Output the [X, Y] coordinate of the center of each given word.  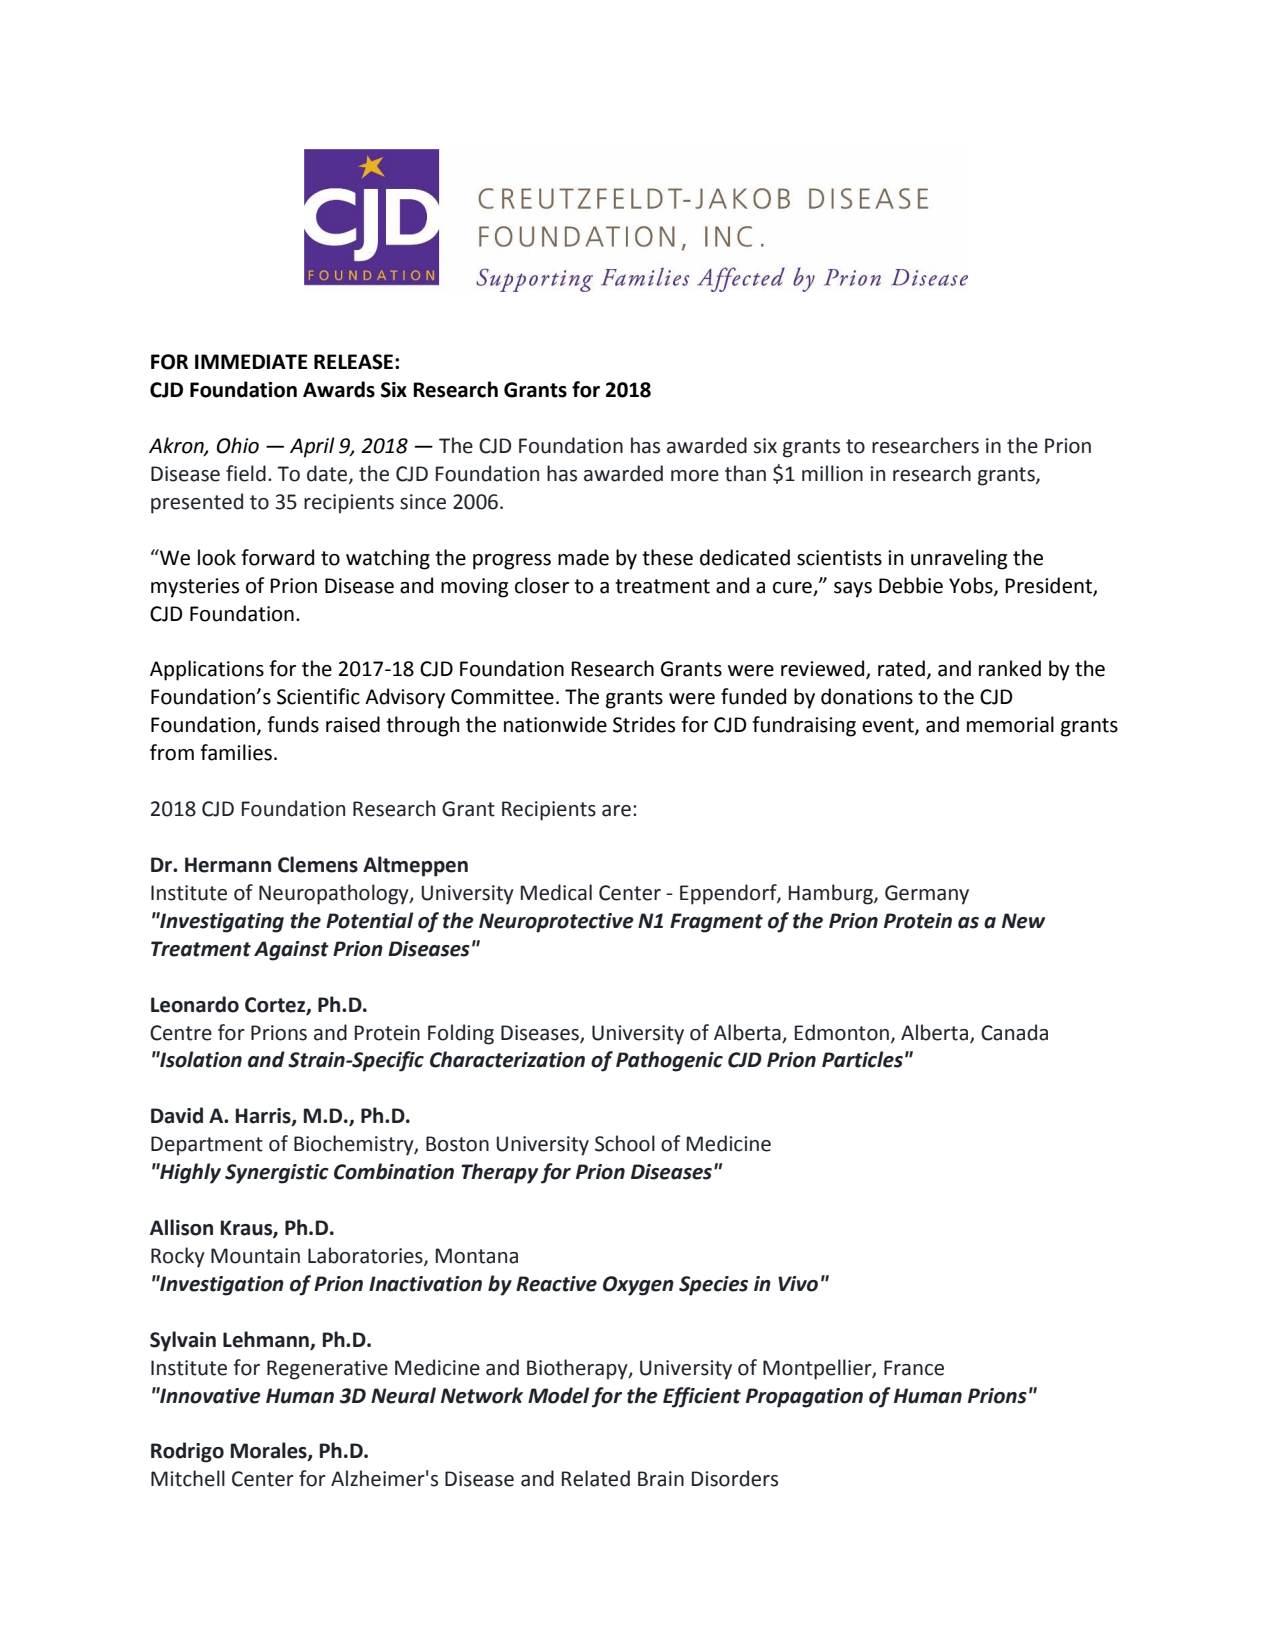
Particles [862, 1059]
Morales [270, 1451]
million [832, 473]
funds [293, 724]
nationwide [555, 724]
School [625, 1143]
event [889, 726]
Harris [264, 1117]
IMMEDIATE [251, 361]
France [914, 1368]
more [695, 476]
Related [596, 1478]
